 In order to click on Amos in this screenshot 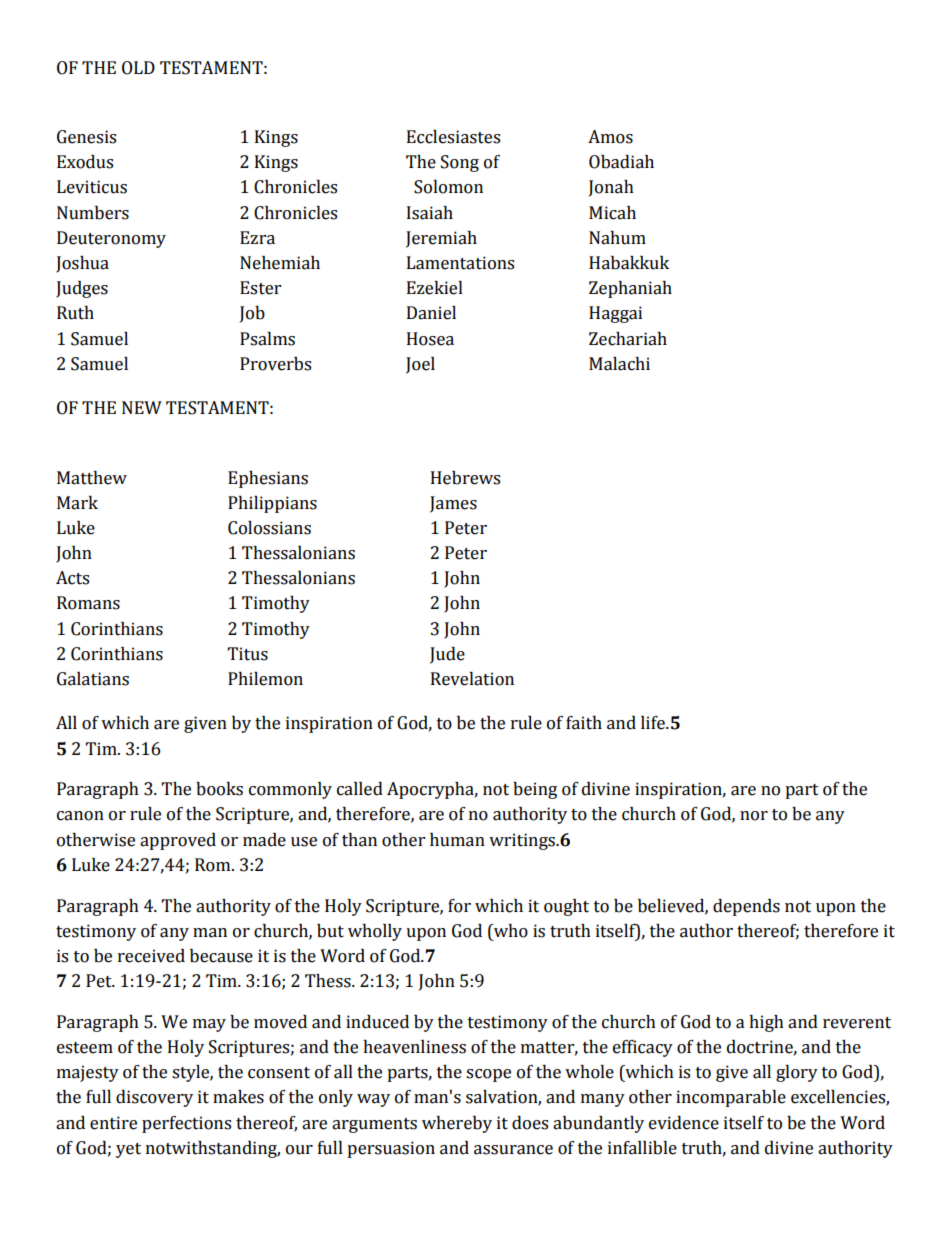, I will do `click(610, 137)`.
